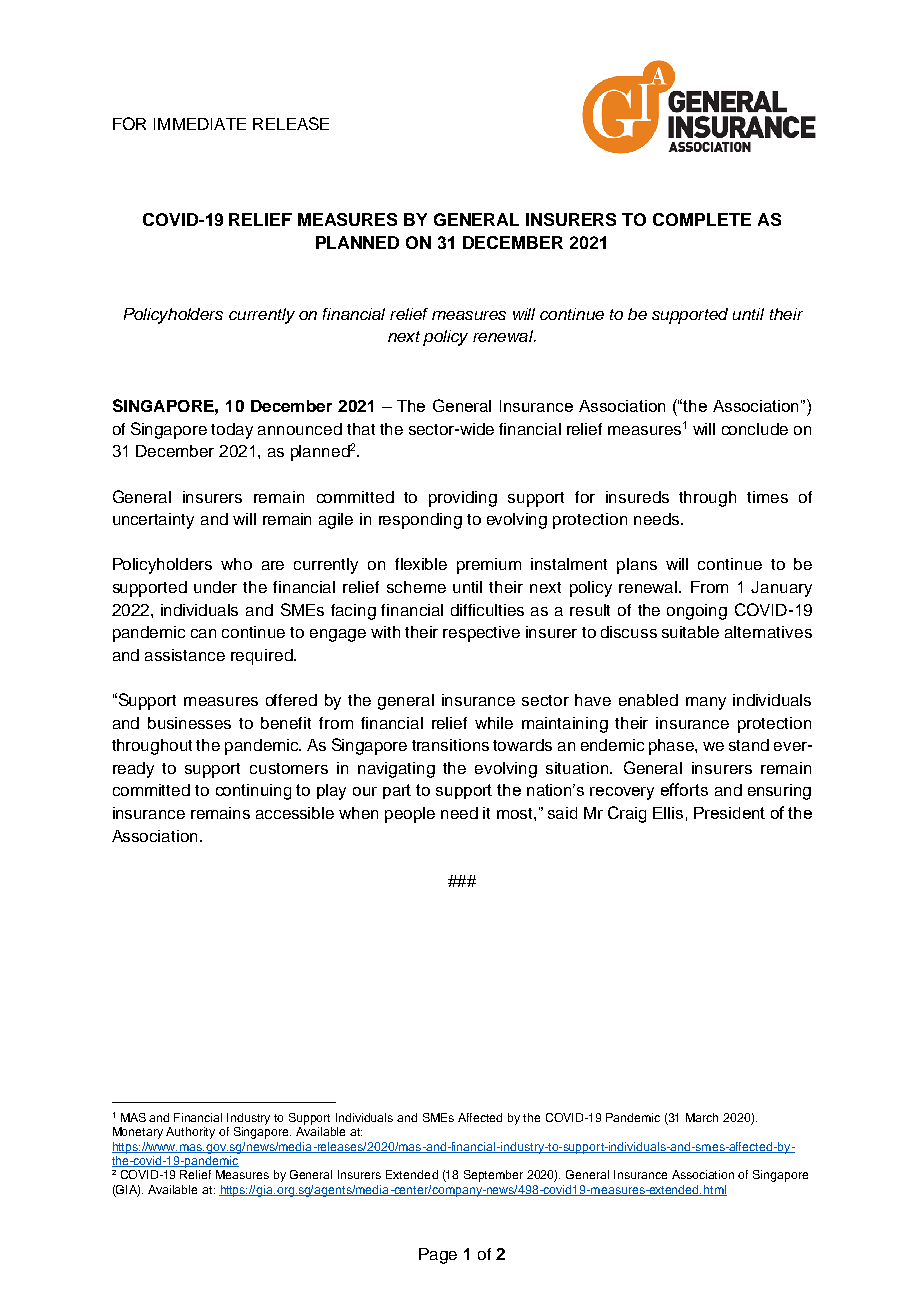 This image has height=1308, width=924. What do you see at coordinates (232, 431) in the image?
I see `today` at bounding box center [232, 431].
